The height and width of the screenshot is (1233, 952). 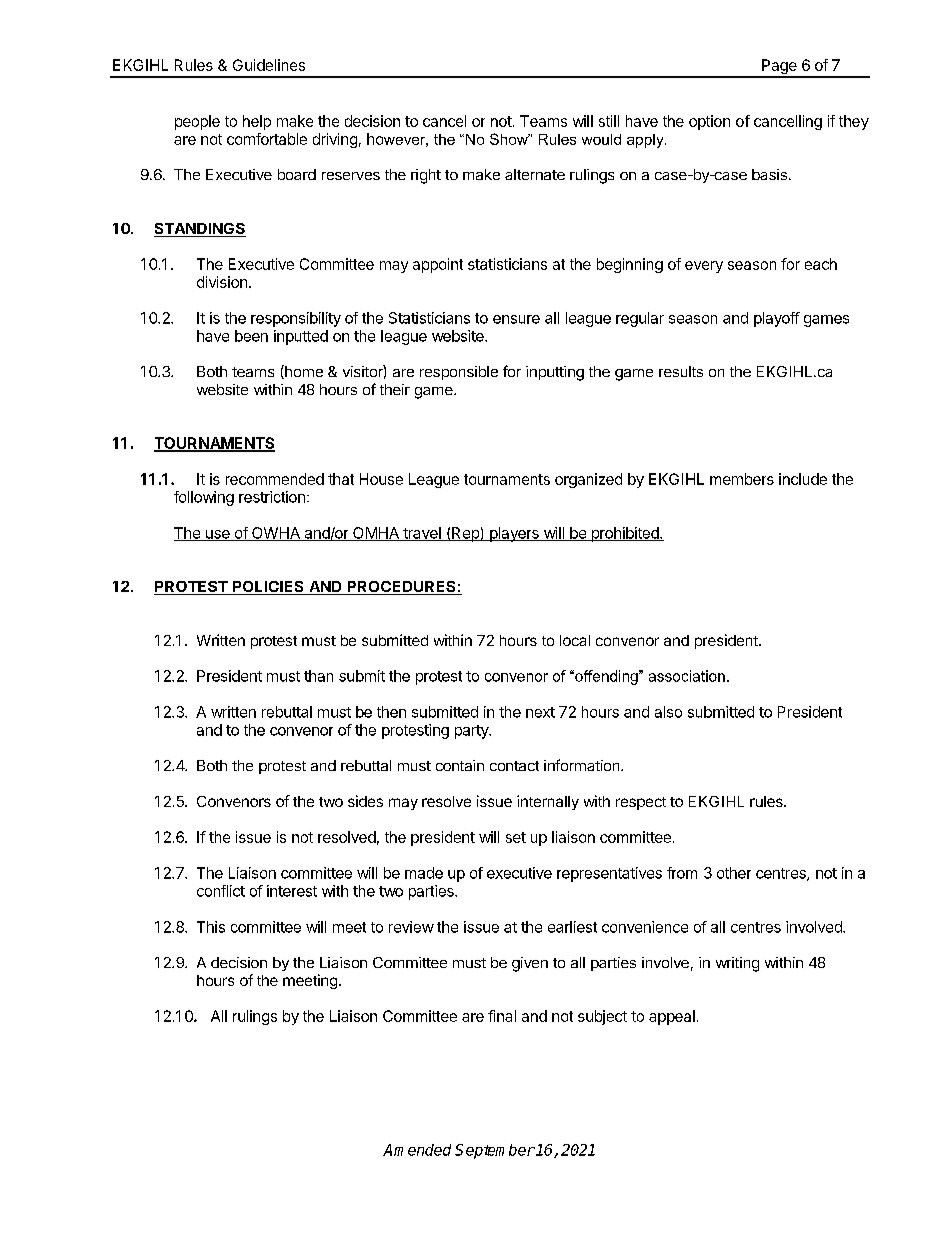 I want to click on Show, so click(x=510, y=139).
